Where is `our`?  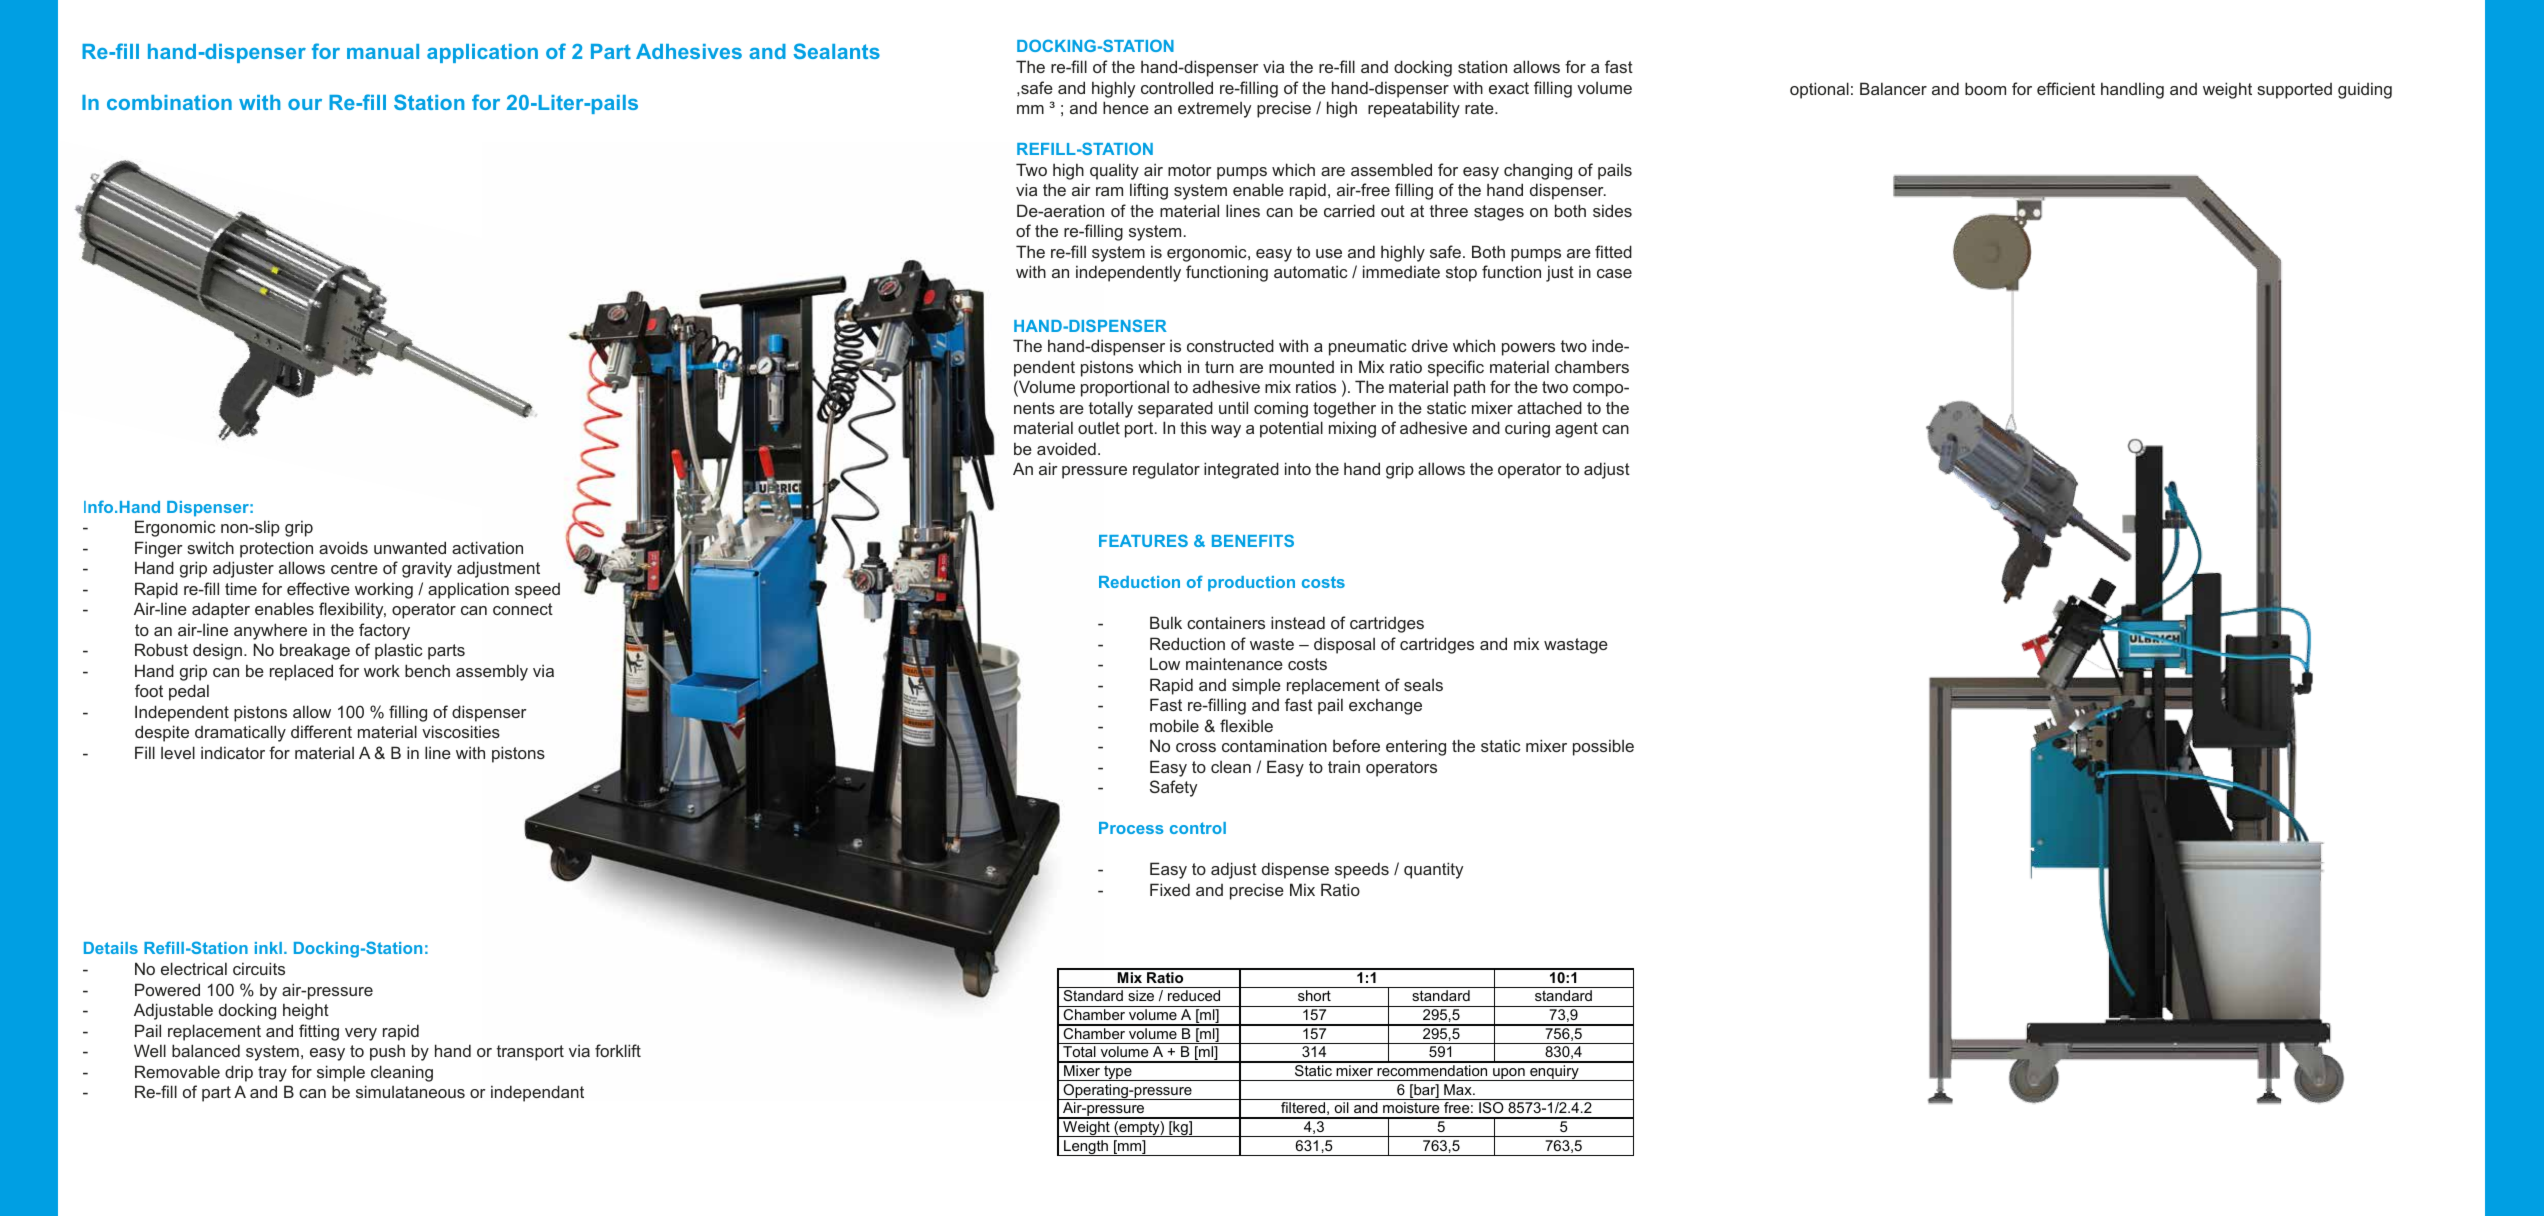
our is located at coordinates (305, 104).
